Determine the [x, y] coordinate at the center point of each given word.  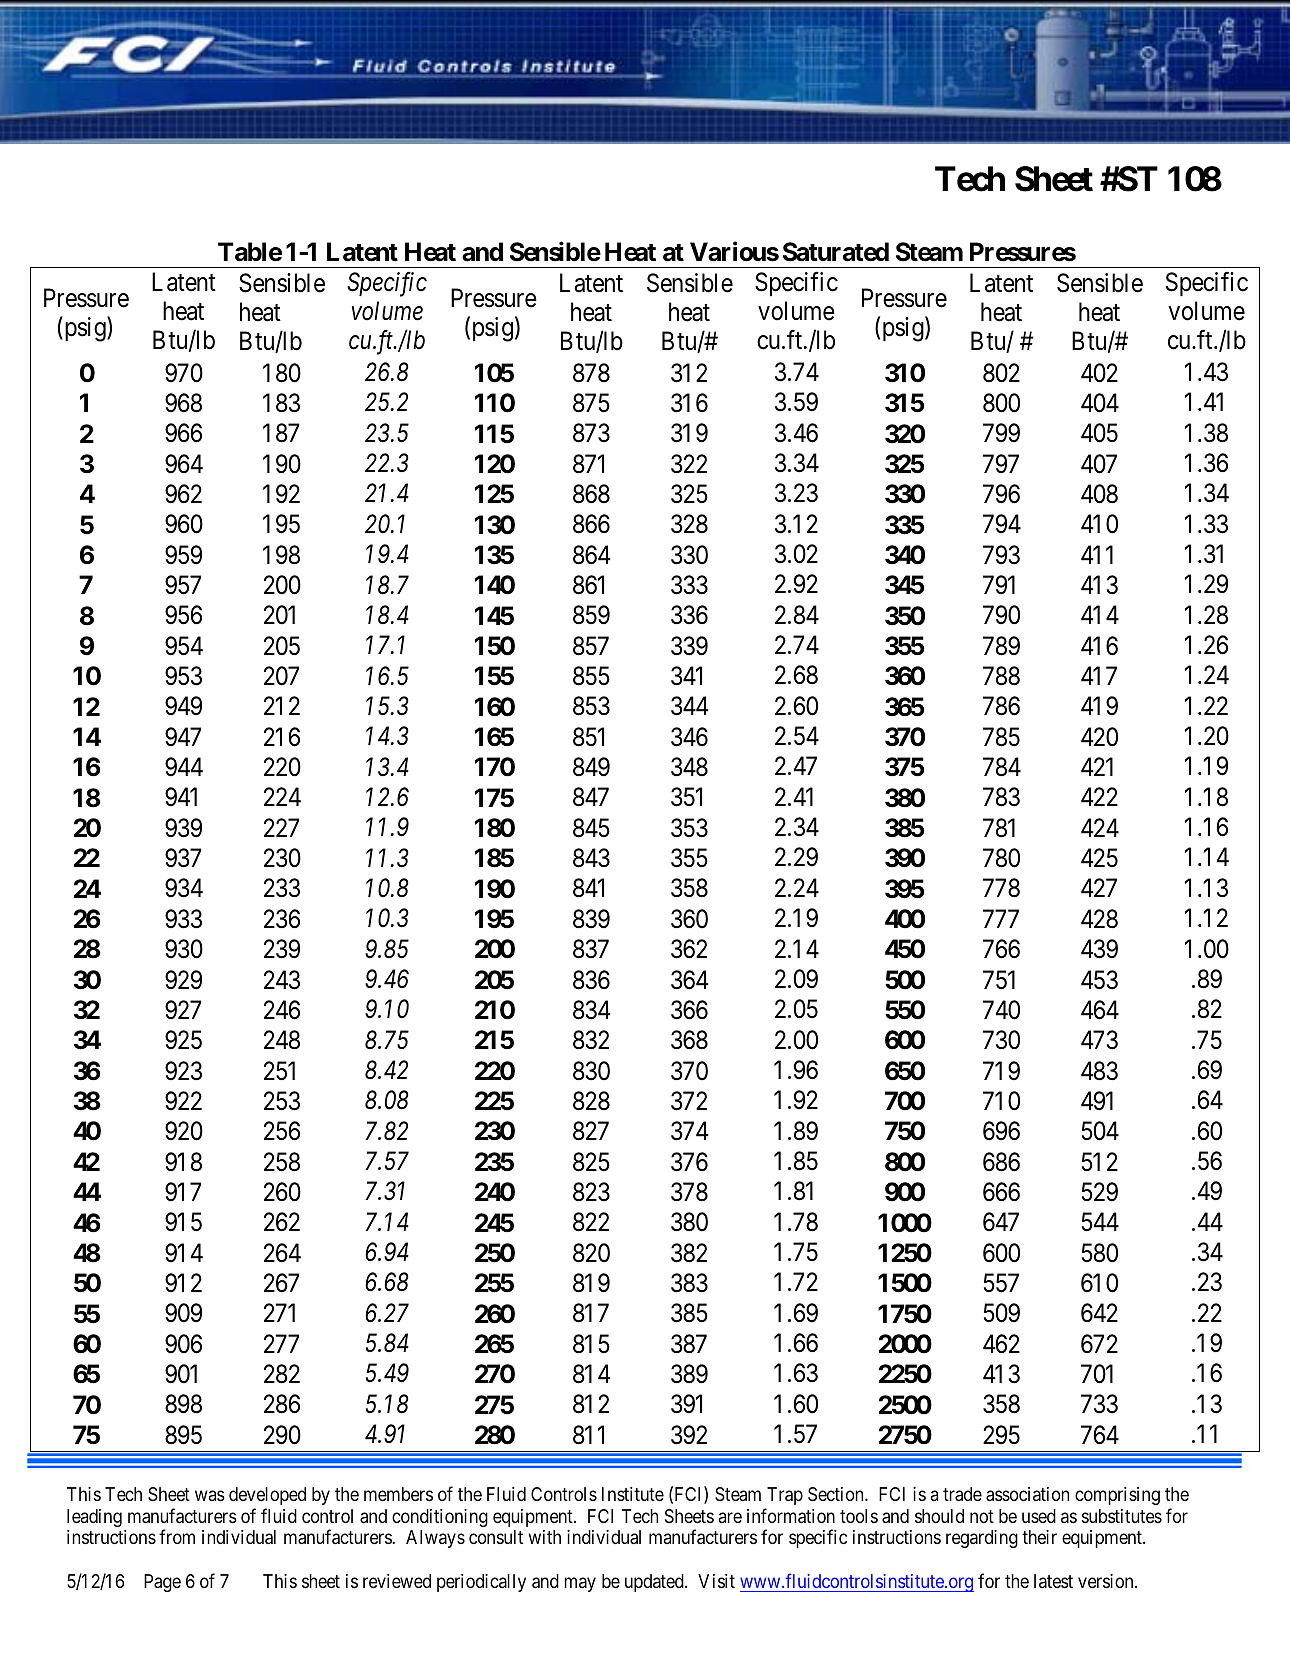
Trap [785, 1496]
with [544, 1537]
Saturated [836, 252]
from [177, 1537]
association [1027, 1494]
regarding [982, 1539]
